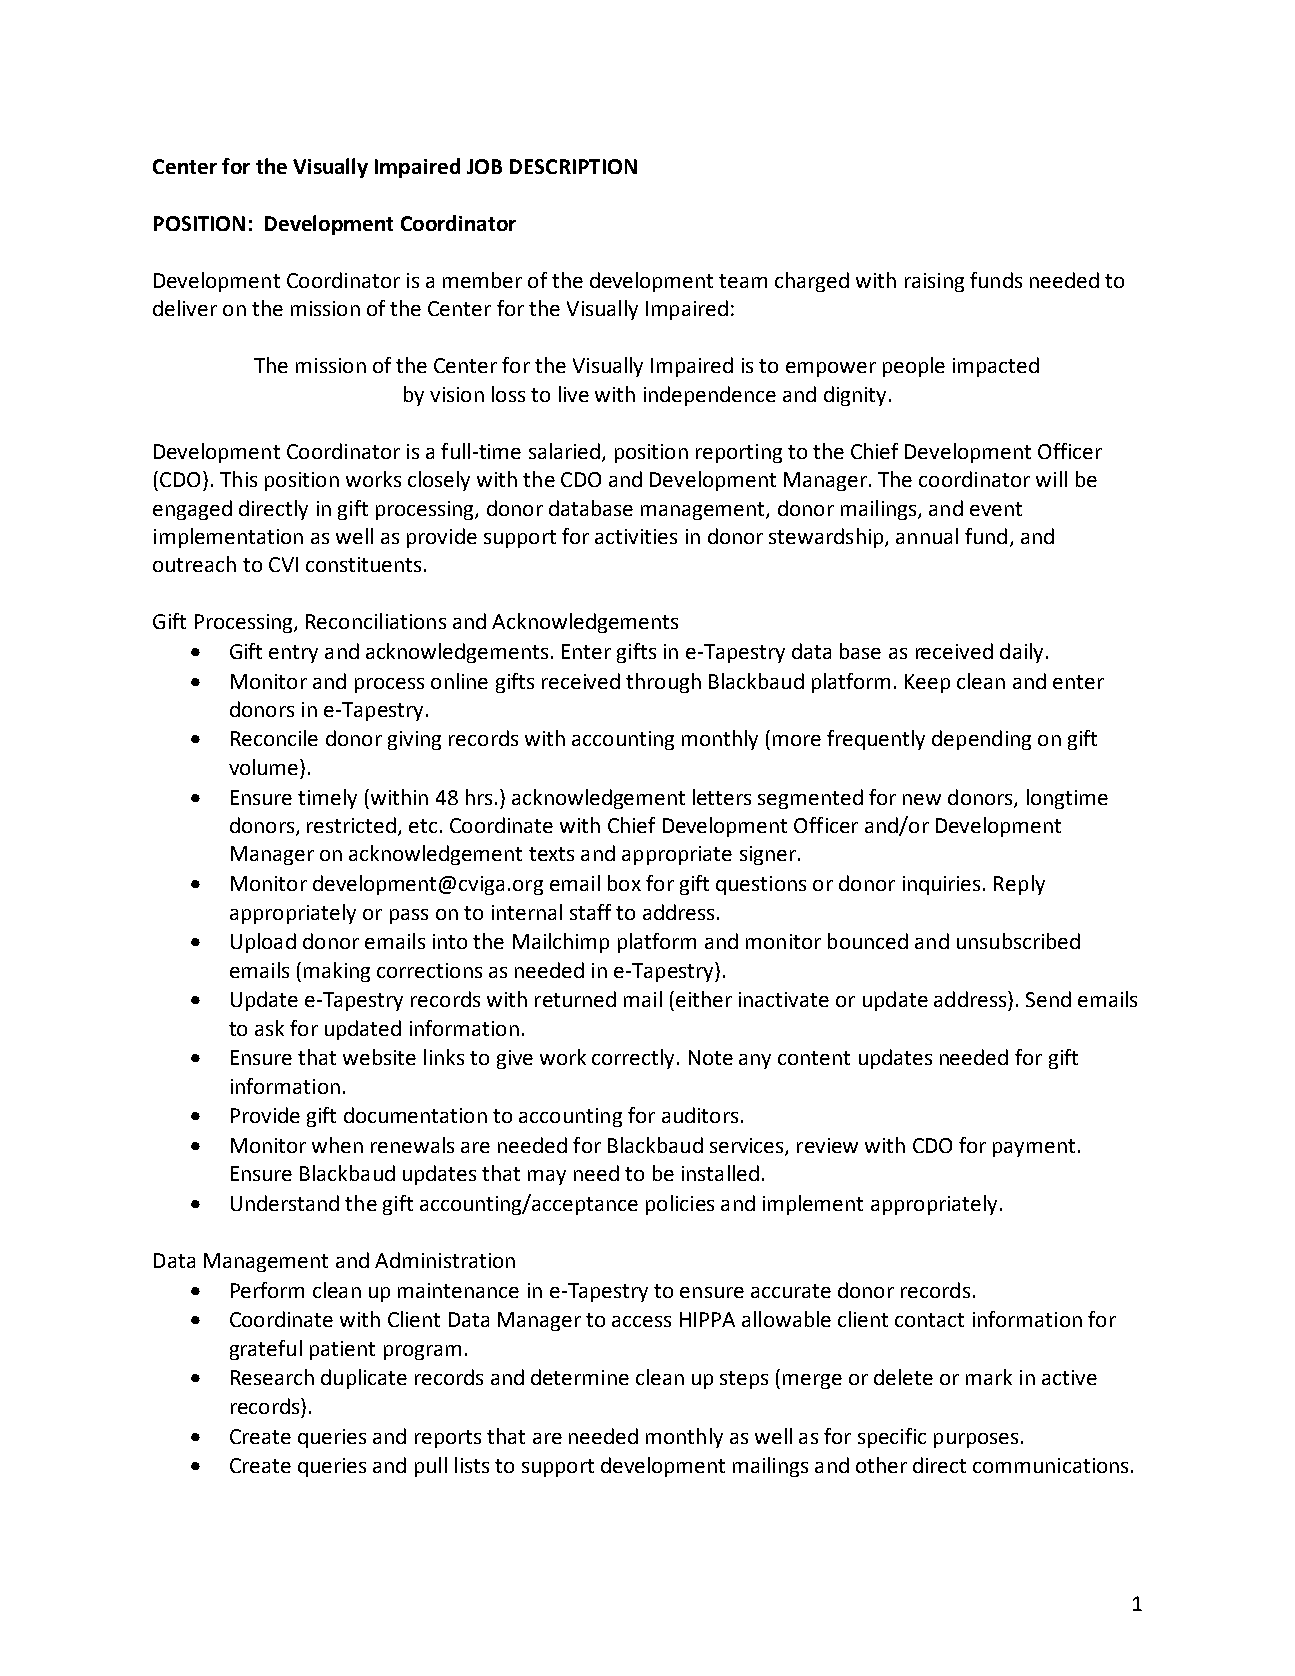  What do you see at coordinates (272, 1377) in the page?
I see `Research` at bounding box center [272, 1377].
